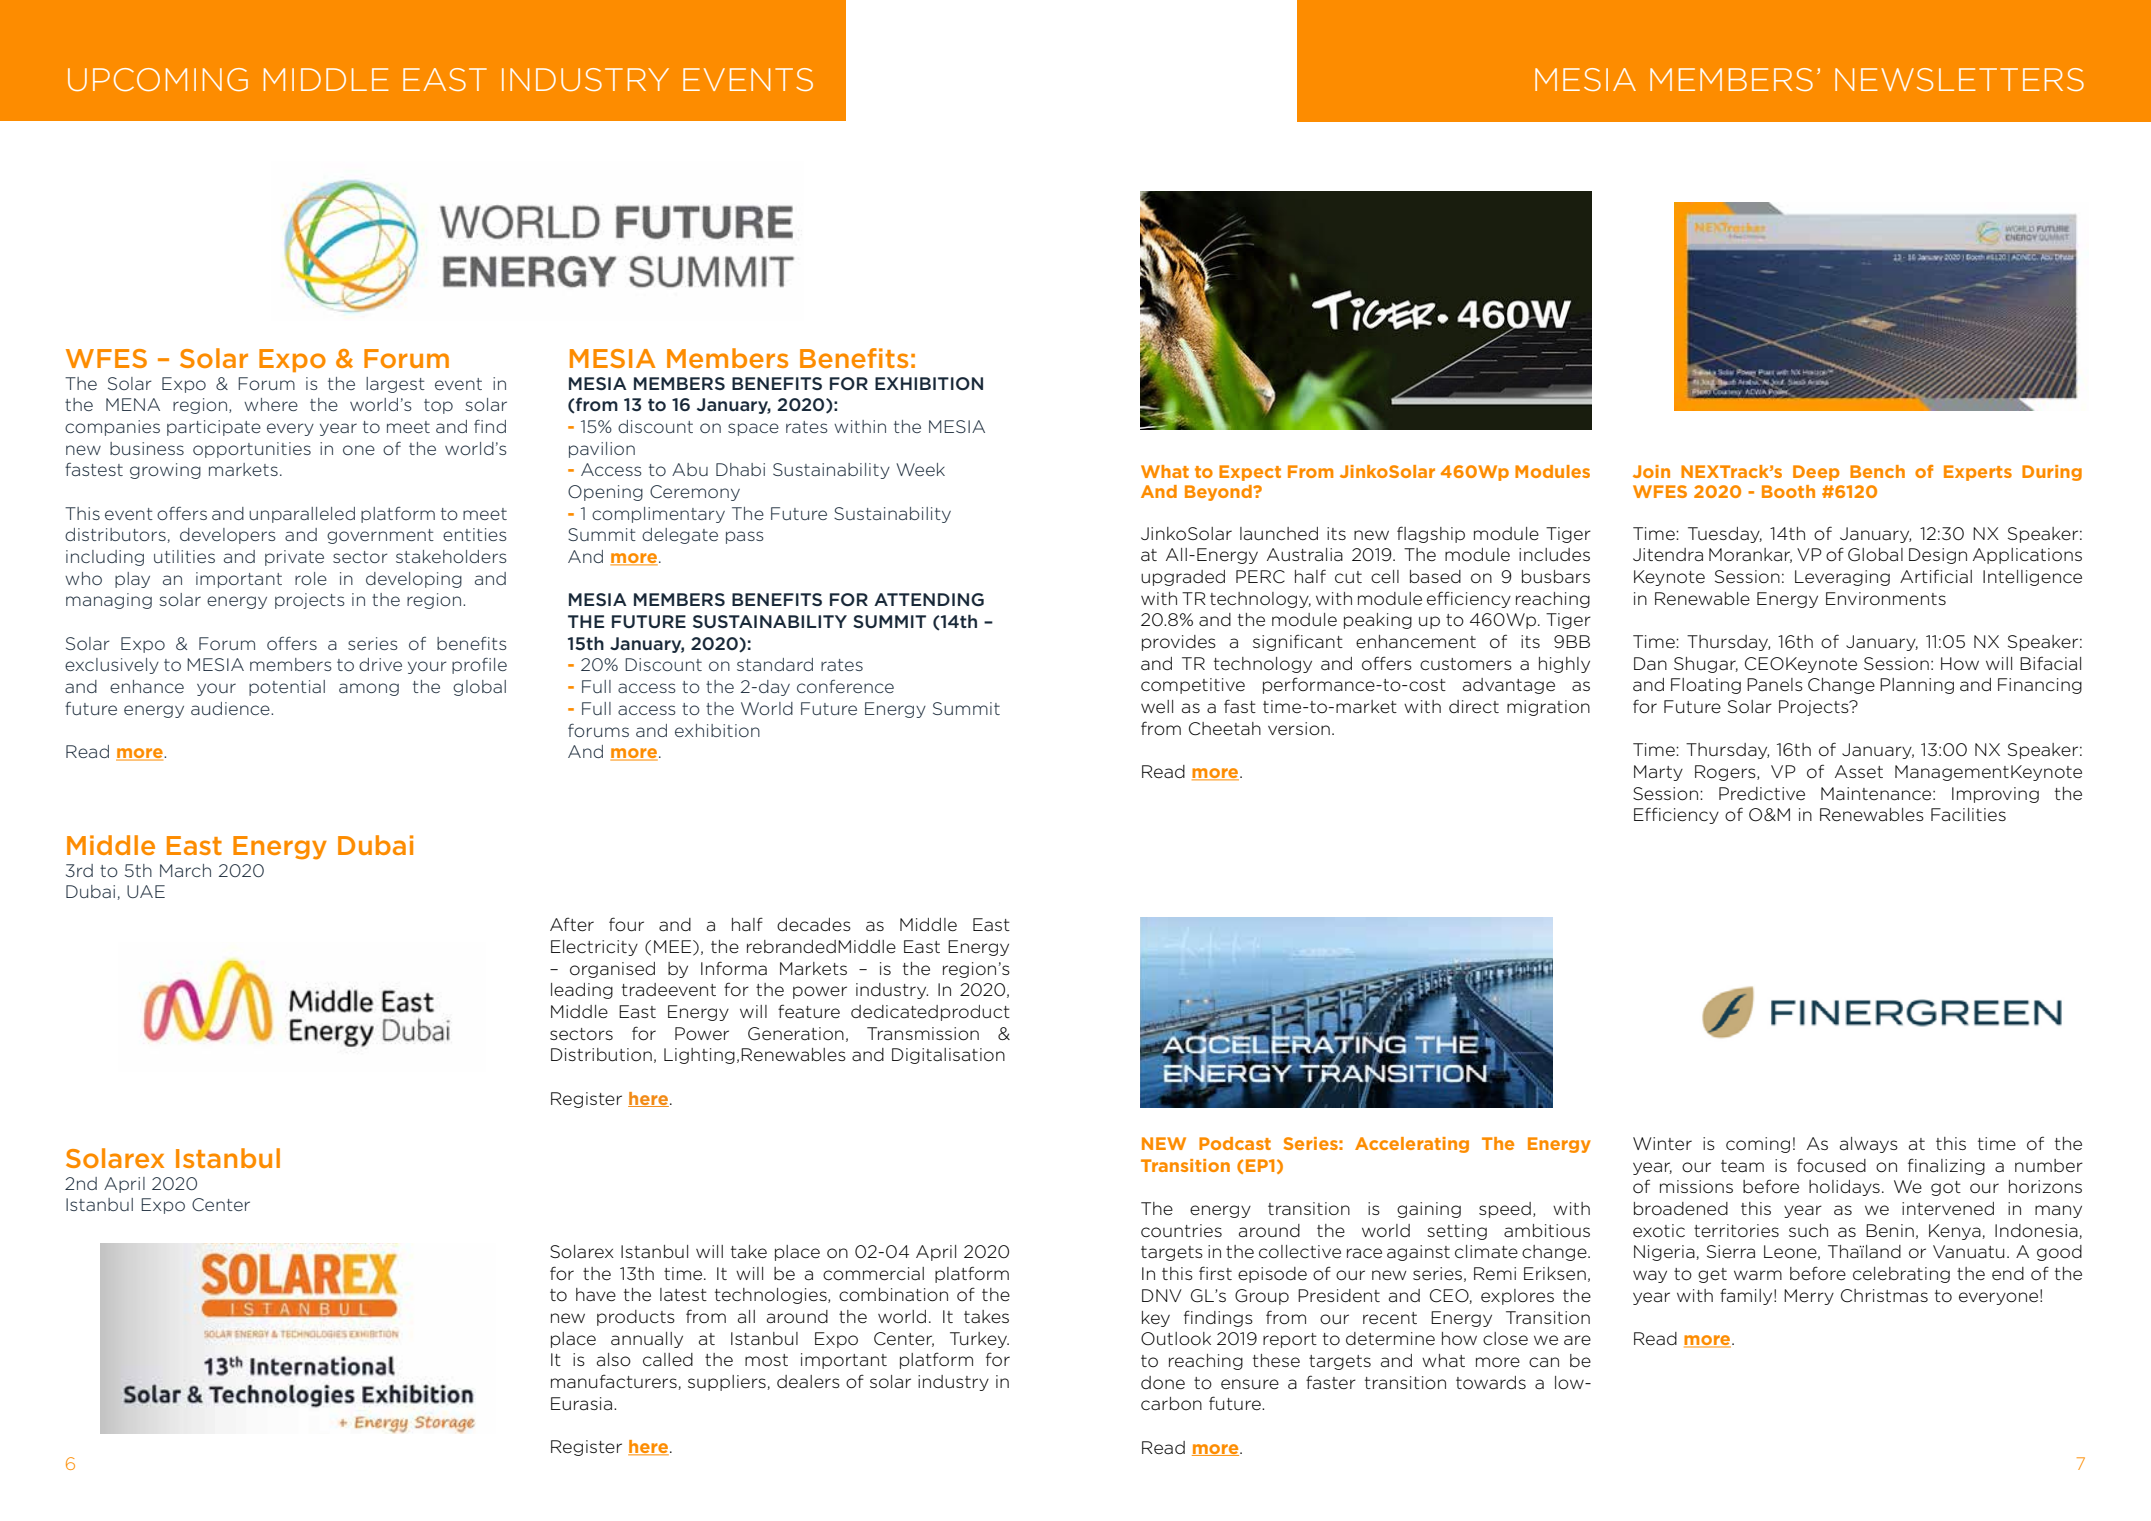  Describe the element at coordinates (581, 1404) in the screenshot. I see `Eurasia` at that location.
